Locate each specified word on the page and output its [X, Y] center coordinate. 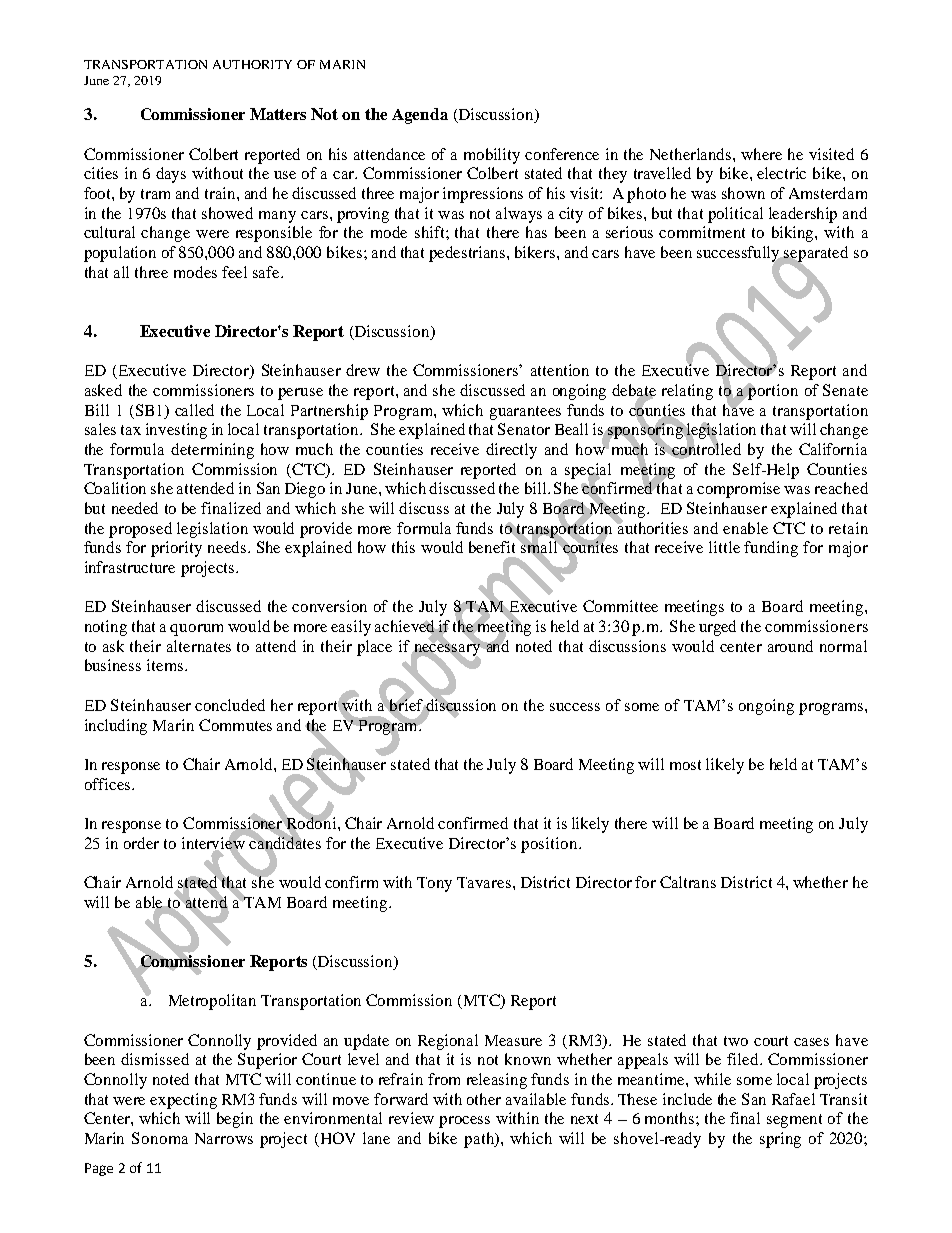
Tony [434, 884]
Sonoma [160, 1138]
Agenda [420, 116]
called [194, 410]
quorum [196, 630]
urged [717, 628]
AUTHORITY [252, 64]
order [141, 843]
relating [687, 392]
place [374, 648]
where [761, 154]
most [685, 765]
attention [560, 370]
